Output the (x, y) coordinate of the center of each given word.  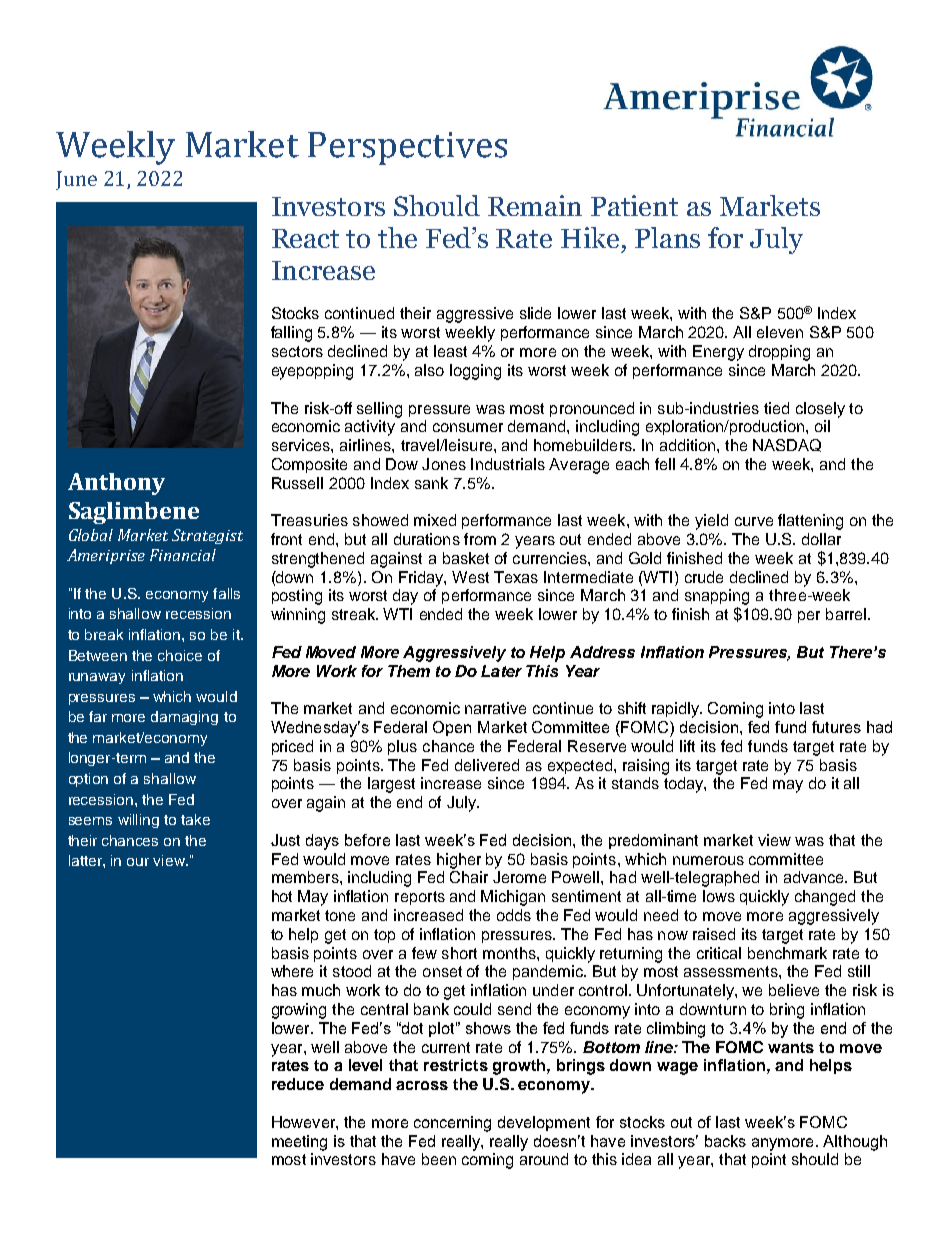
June (76, 180)
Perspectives (407, 148)
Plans (667, 237)
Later (501, 671)
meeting (299, 1143)
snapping (717, 598)
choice (180, 655)
